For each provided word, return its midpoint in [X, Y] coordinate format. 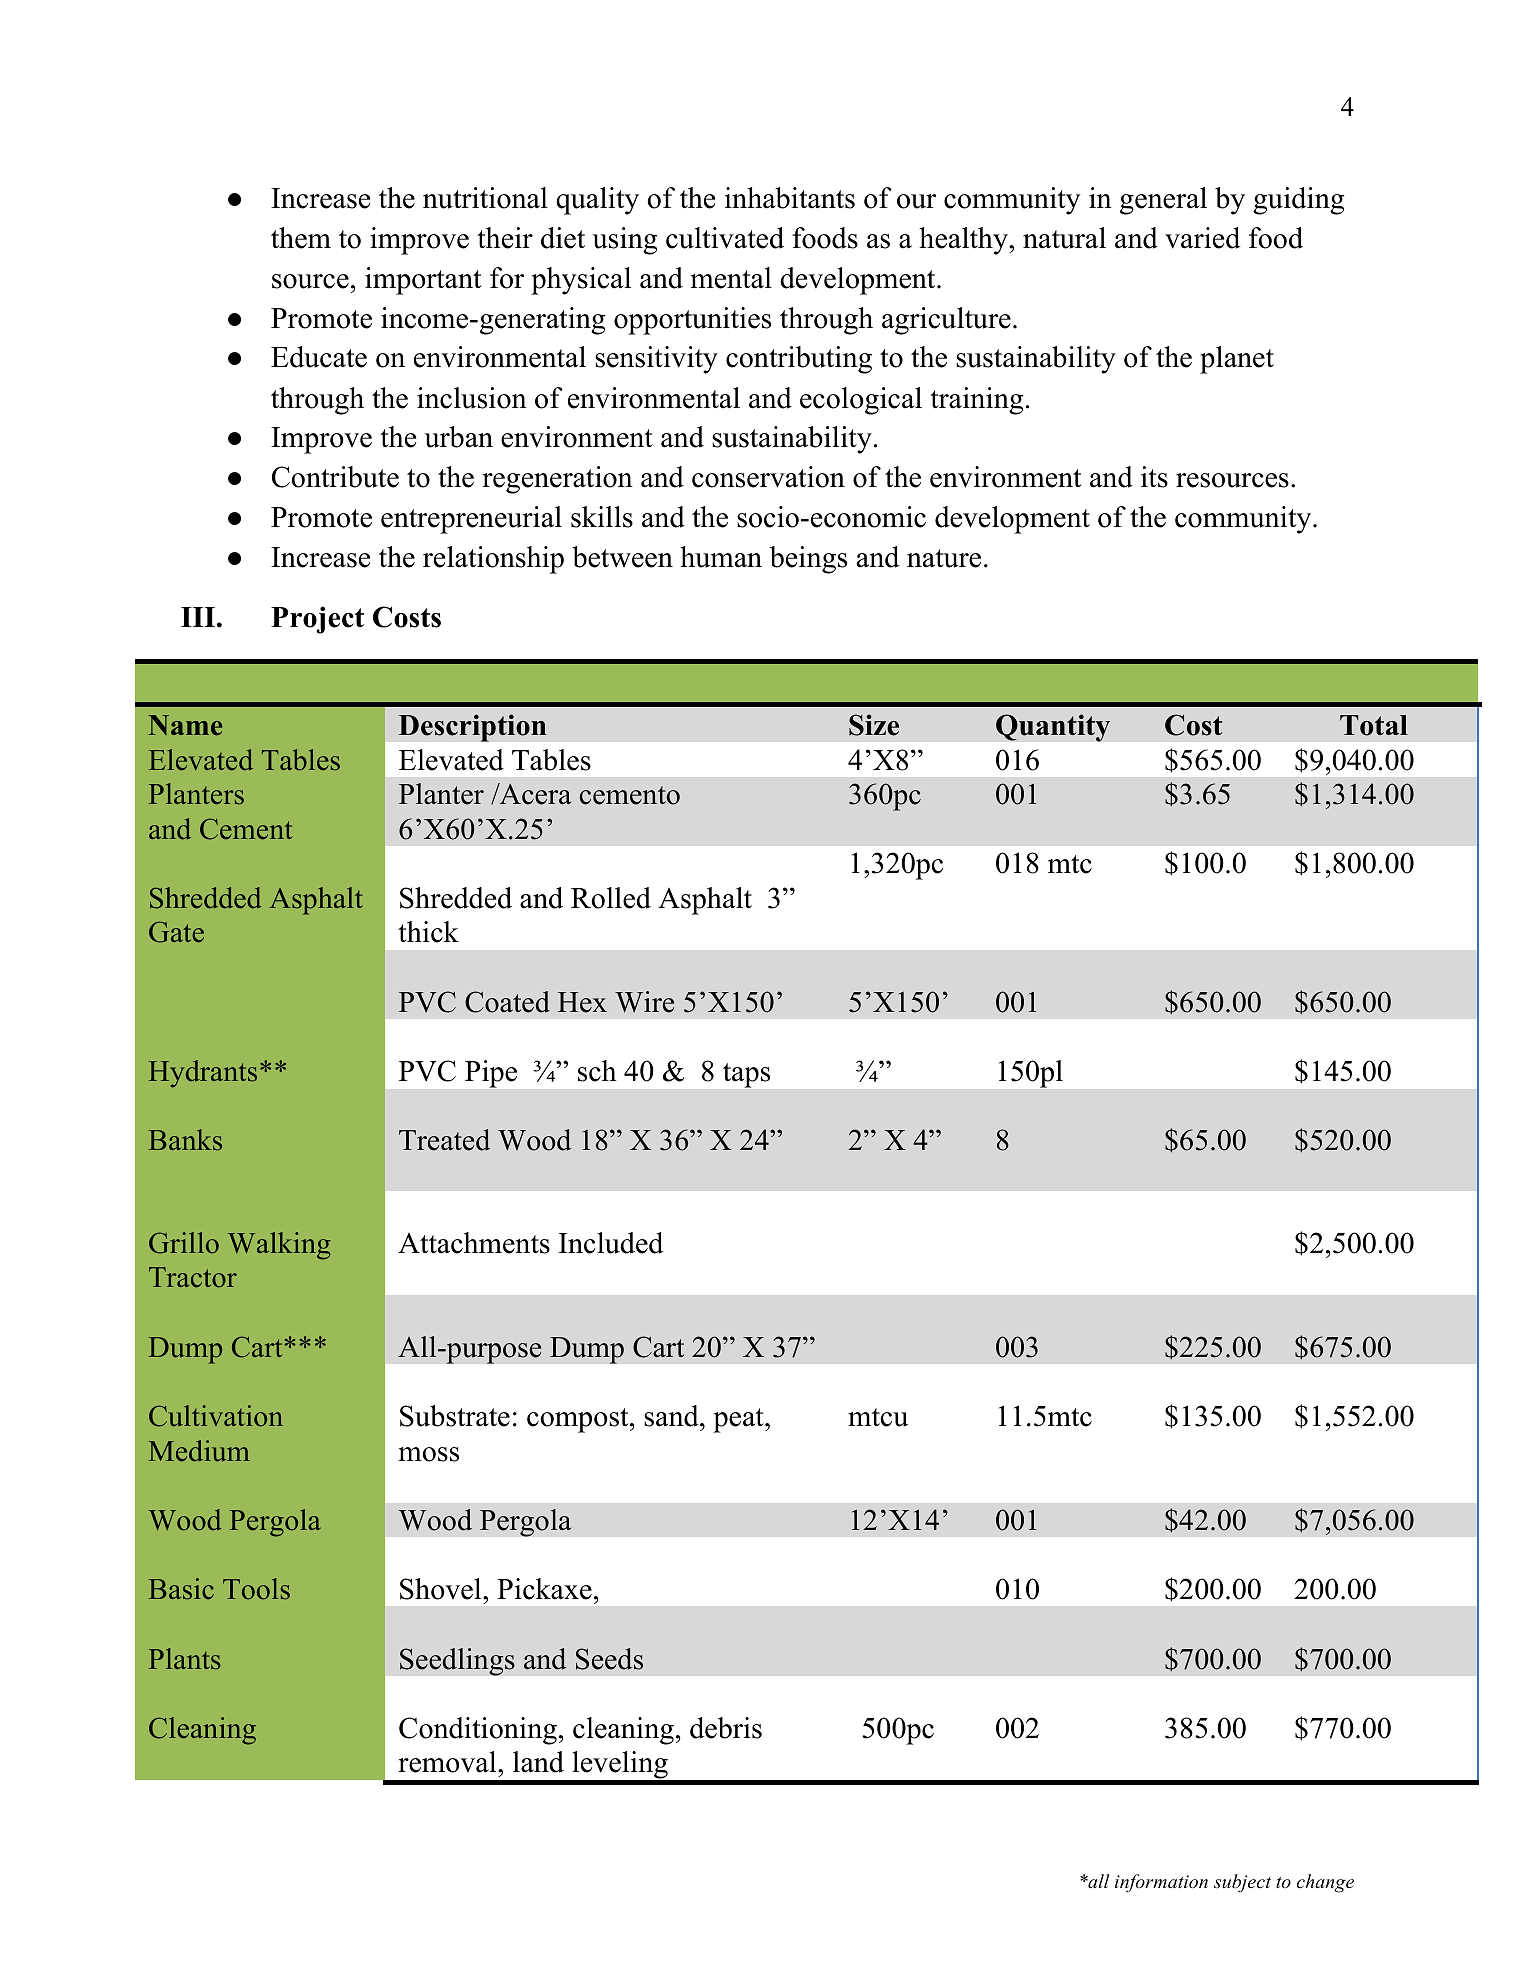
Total [1374, 725]
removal [448, 1762]
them [301, 238]
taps [746, 1075]
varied [1202, 238]
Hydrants [203, 1074]
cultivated [725, 238]
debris [726, 1728]
